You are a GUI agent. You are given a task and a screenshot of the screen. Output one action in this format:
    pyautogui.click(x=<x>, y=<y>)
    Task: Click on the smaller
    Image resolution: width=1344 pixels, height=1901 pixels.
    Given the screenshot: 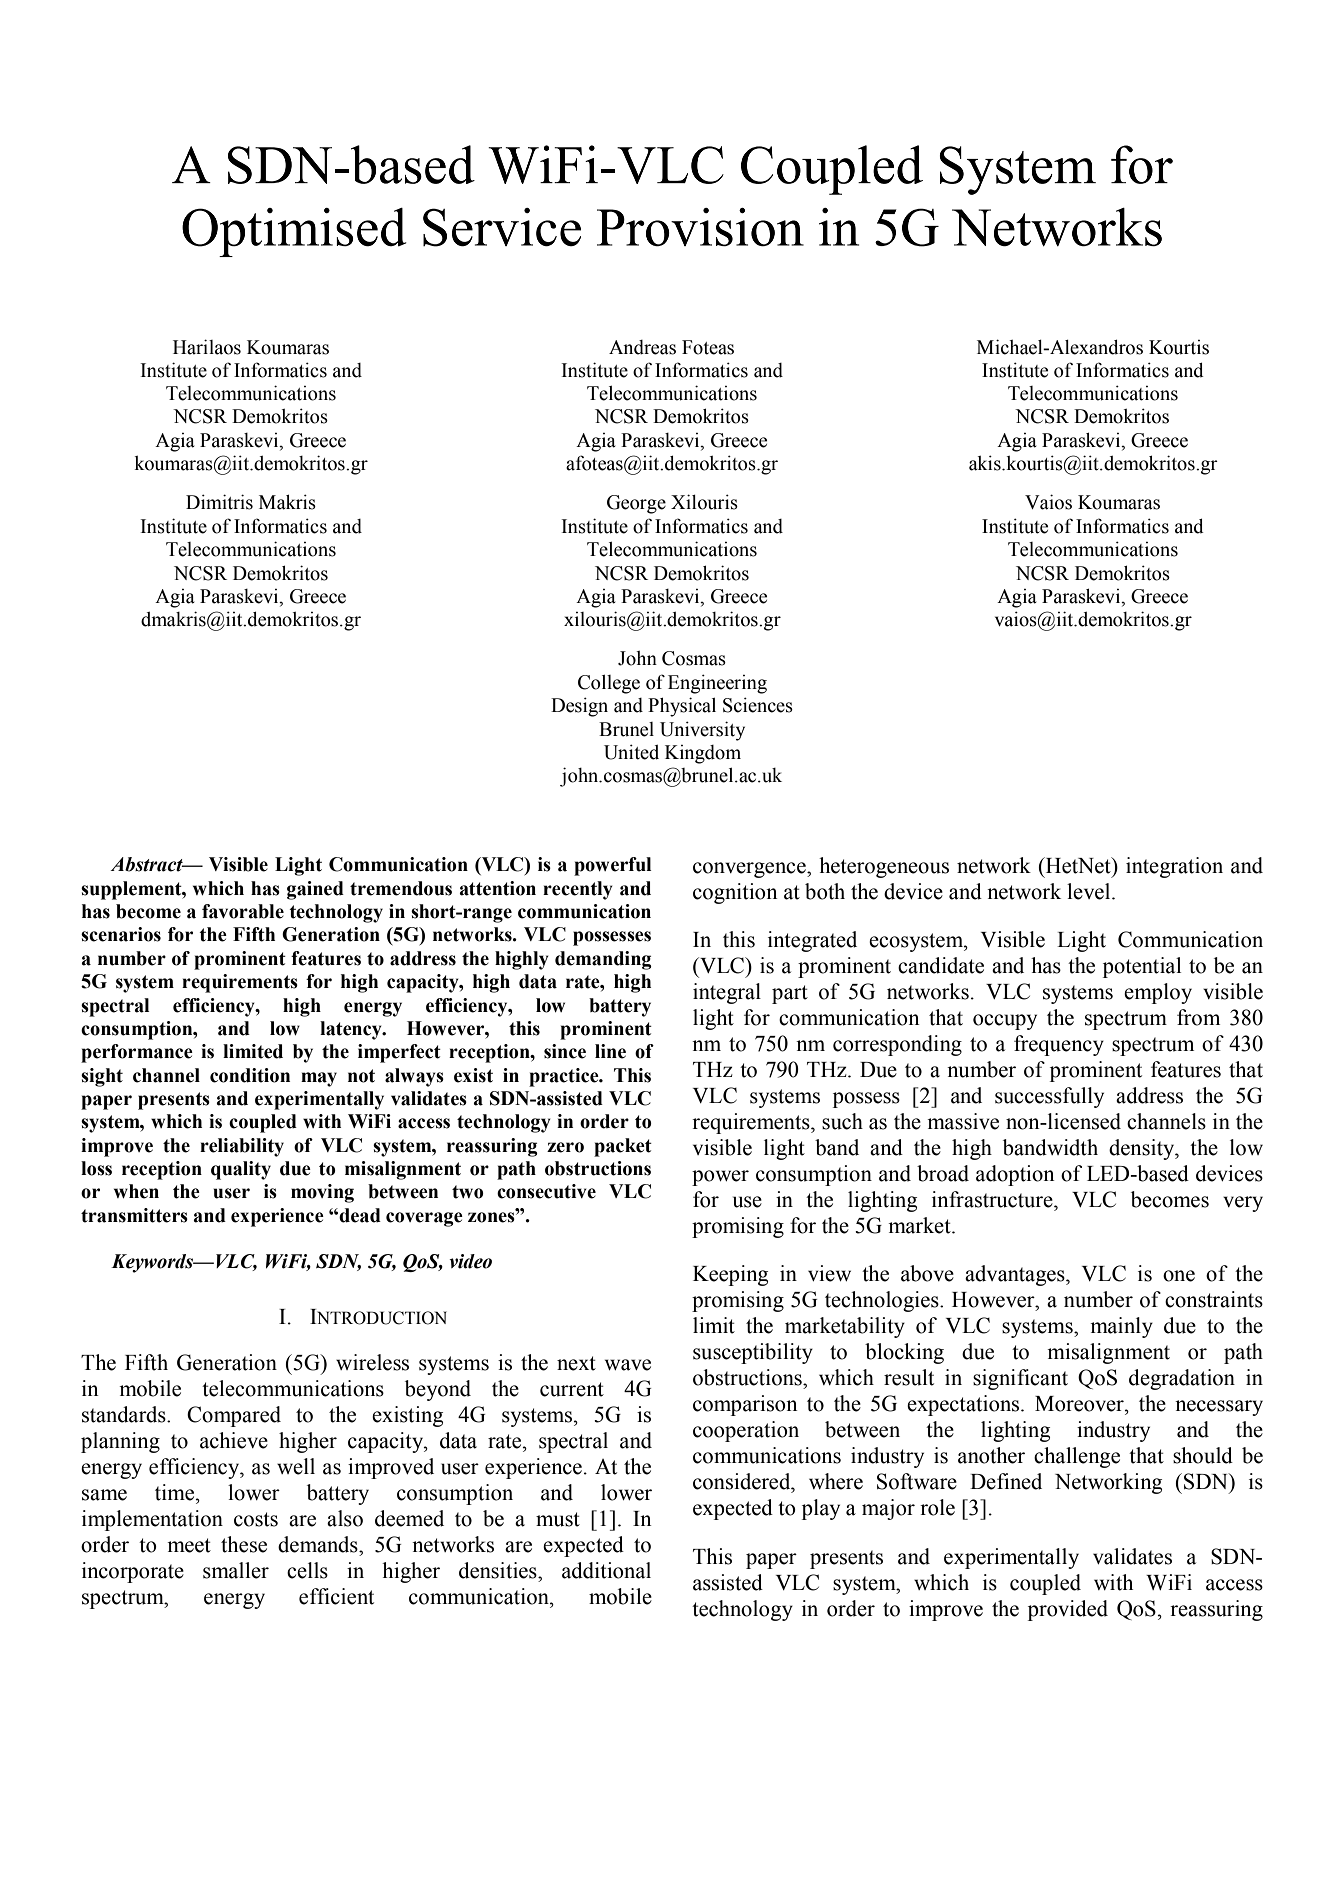 What is the action you would take?
    pyautogui.click(x=236, y=1570)
